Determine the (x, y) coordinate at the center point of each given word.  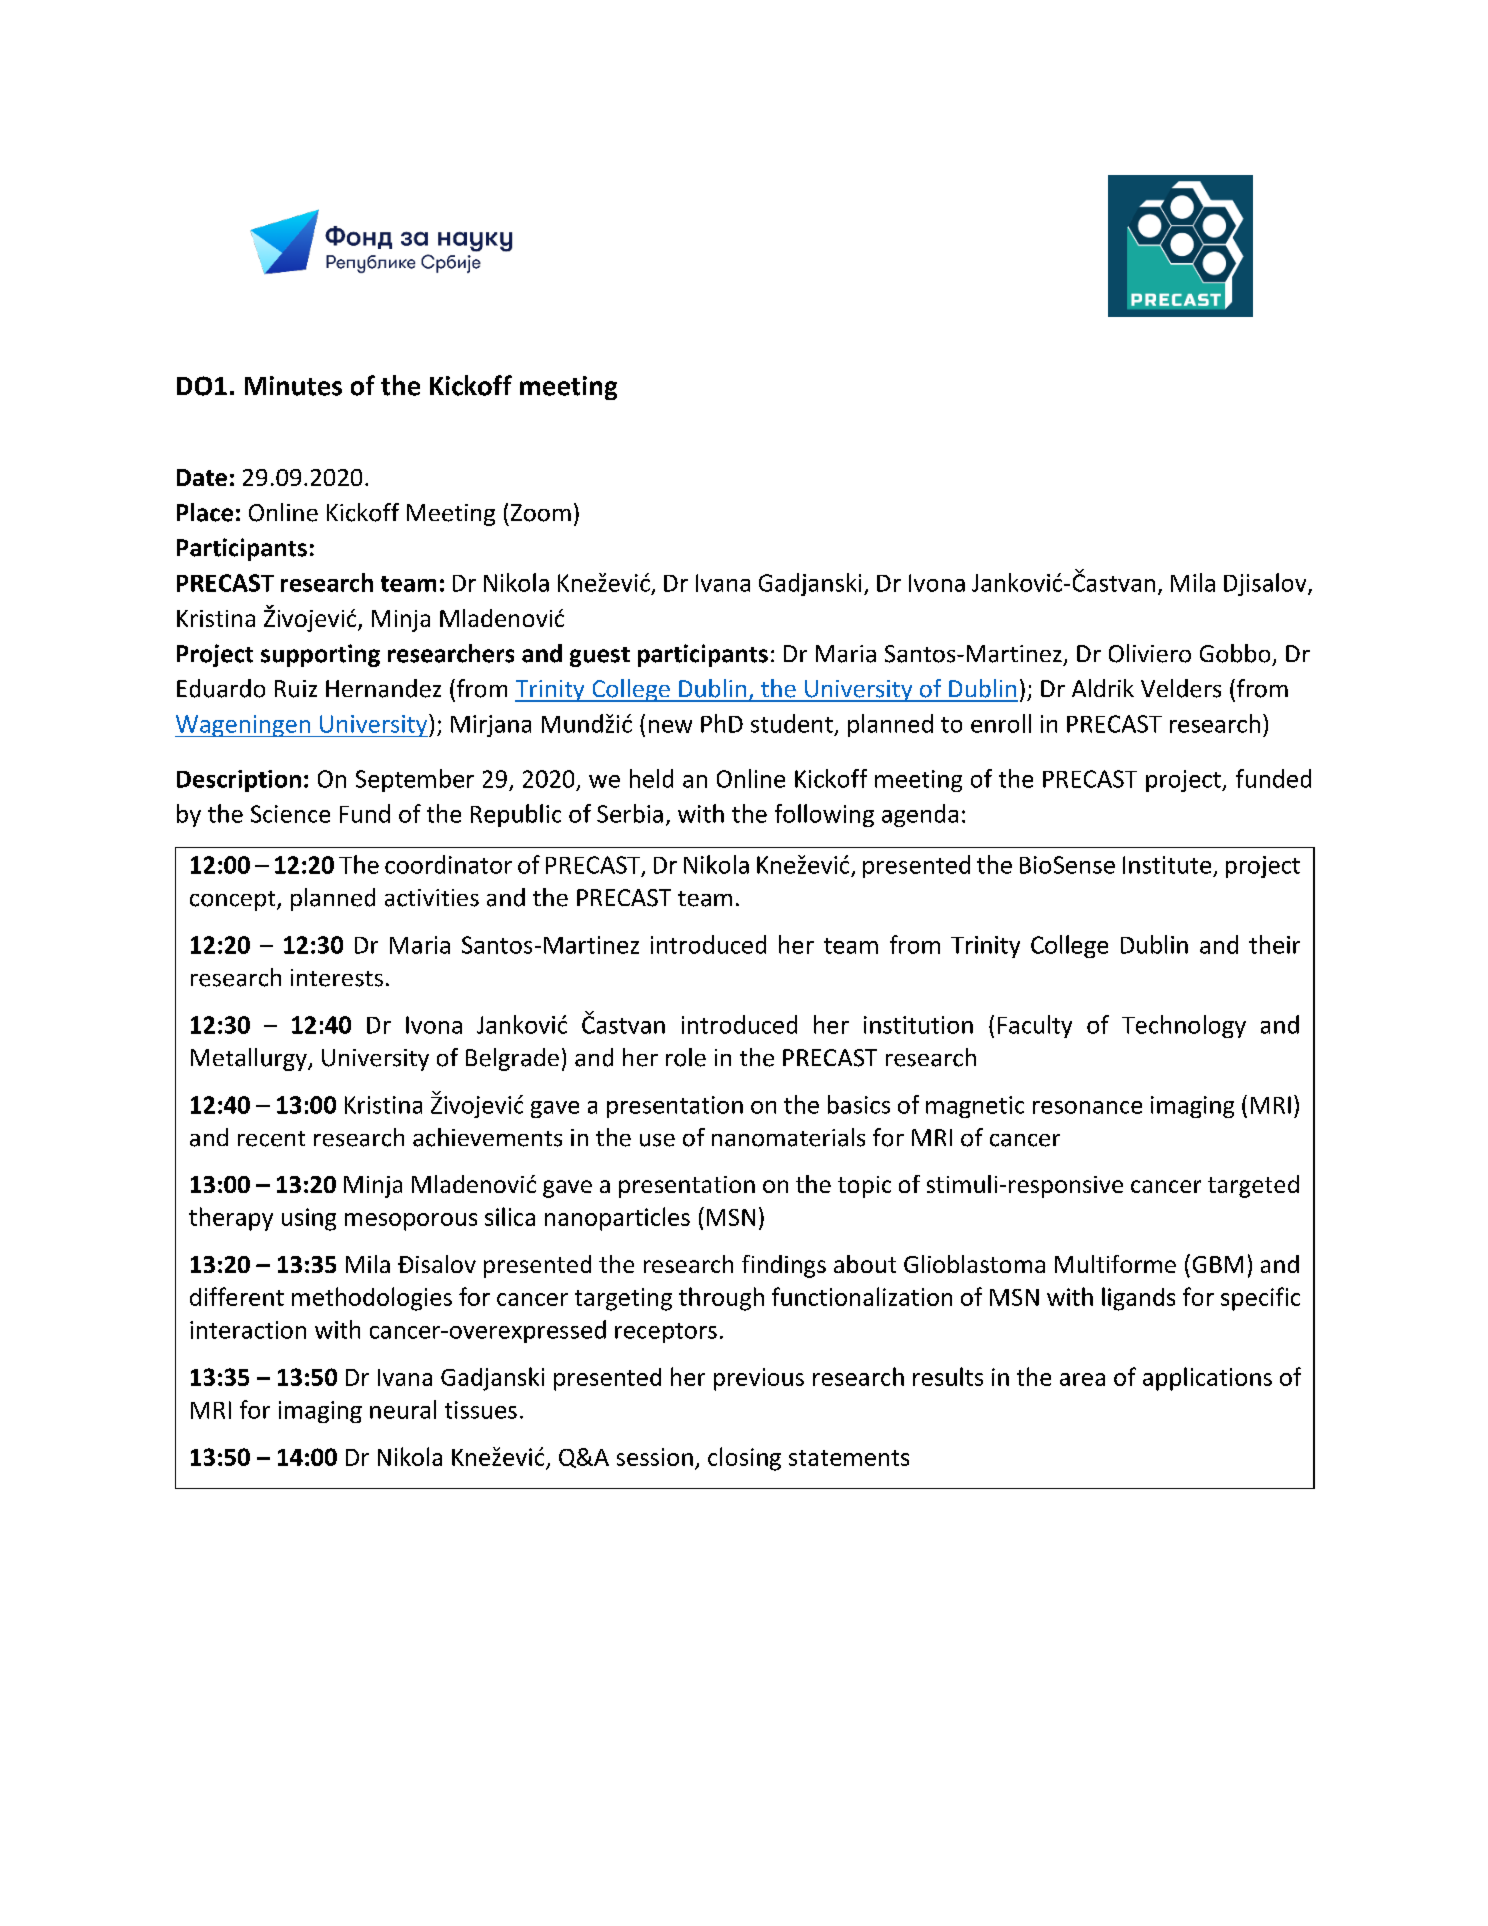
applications (1207, 1379)
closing (744, 1459)
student (792, 723)
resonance (1087, 1107)
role (686, 1057)
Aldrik (1103, 688)
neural (403, 1409)
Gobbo (1235, 653)
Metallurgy (250, 1059)
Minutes (293, 386)
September (415, 780)
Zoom (541, 513)
